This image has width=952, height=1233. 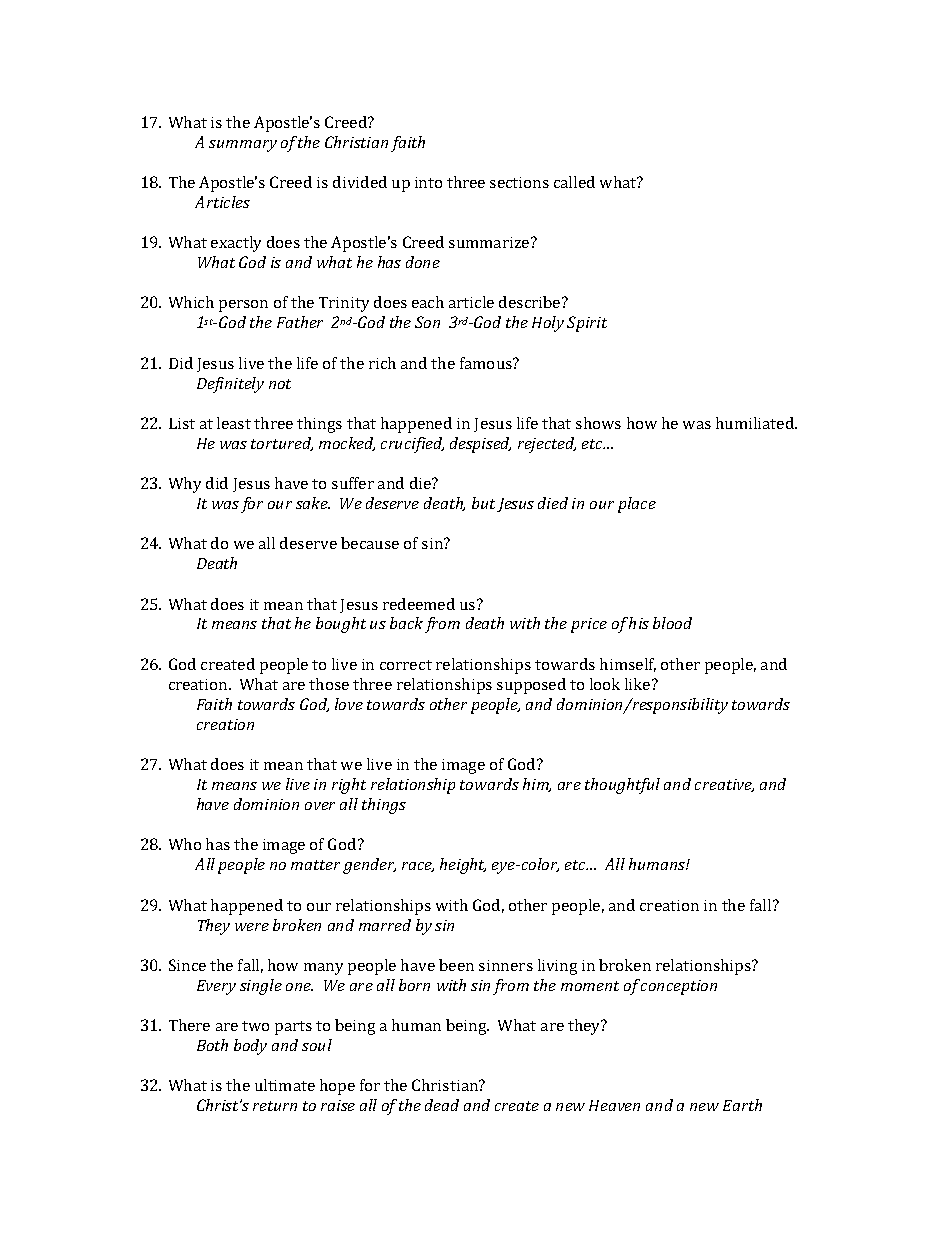 I want to click on into, so click(x=428, y=182).
